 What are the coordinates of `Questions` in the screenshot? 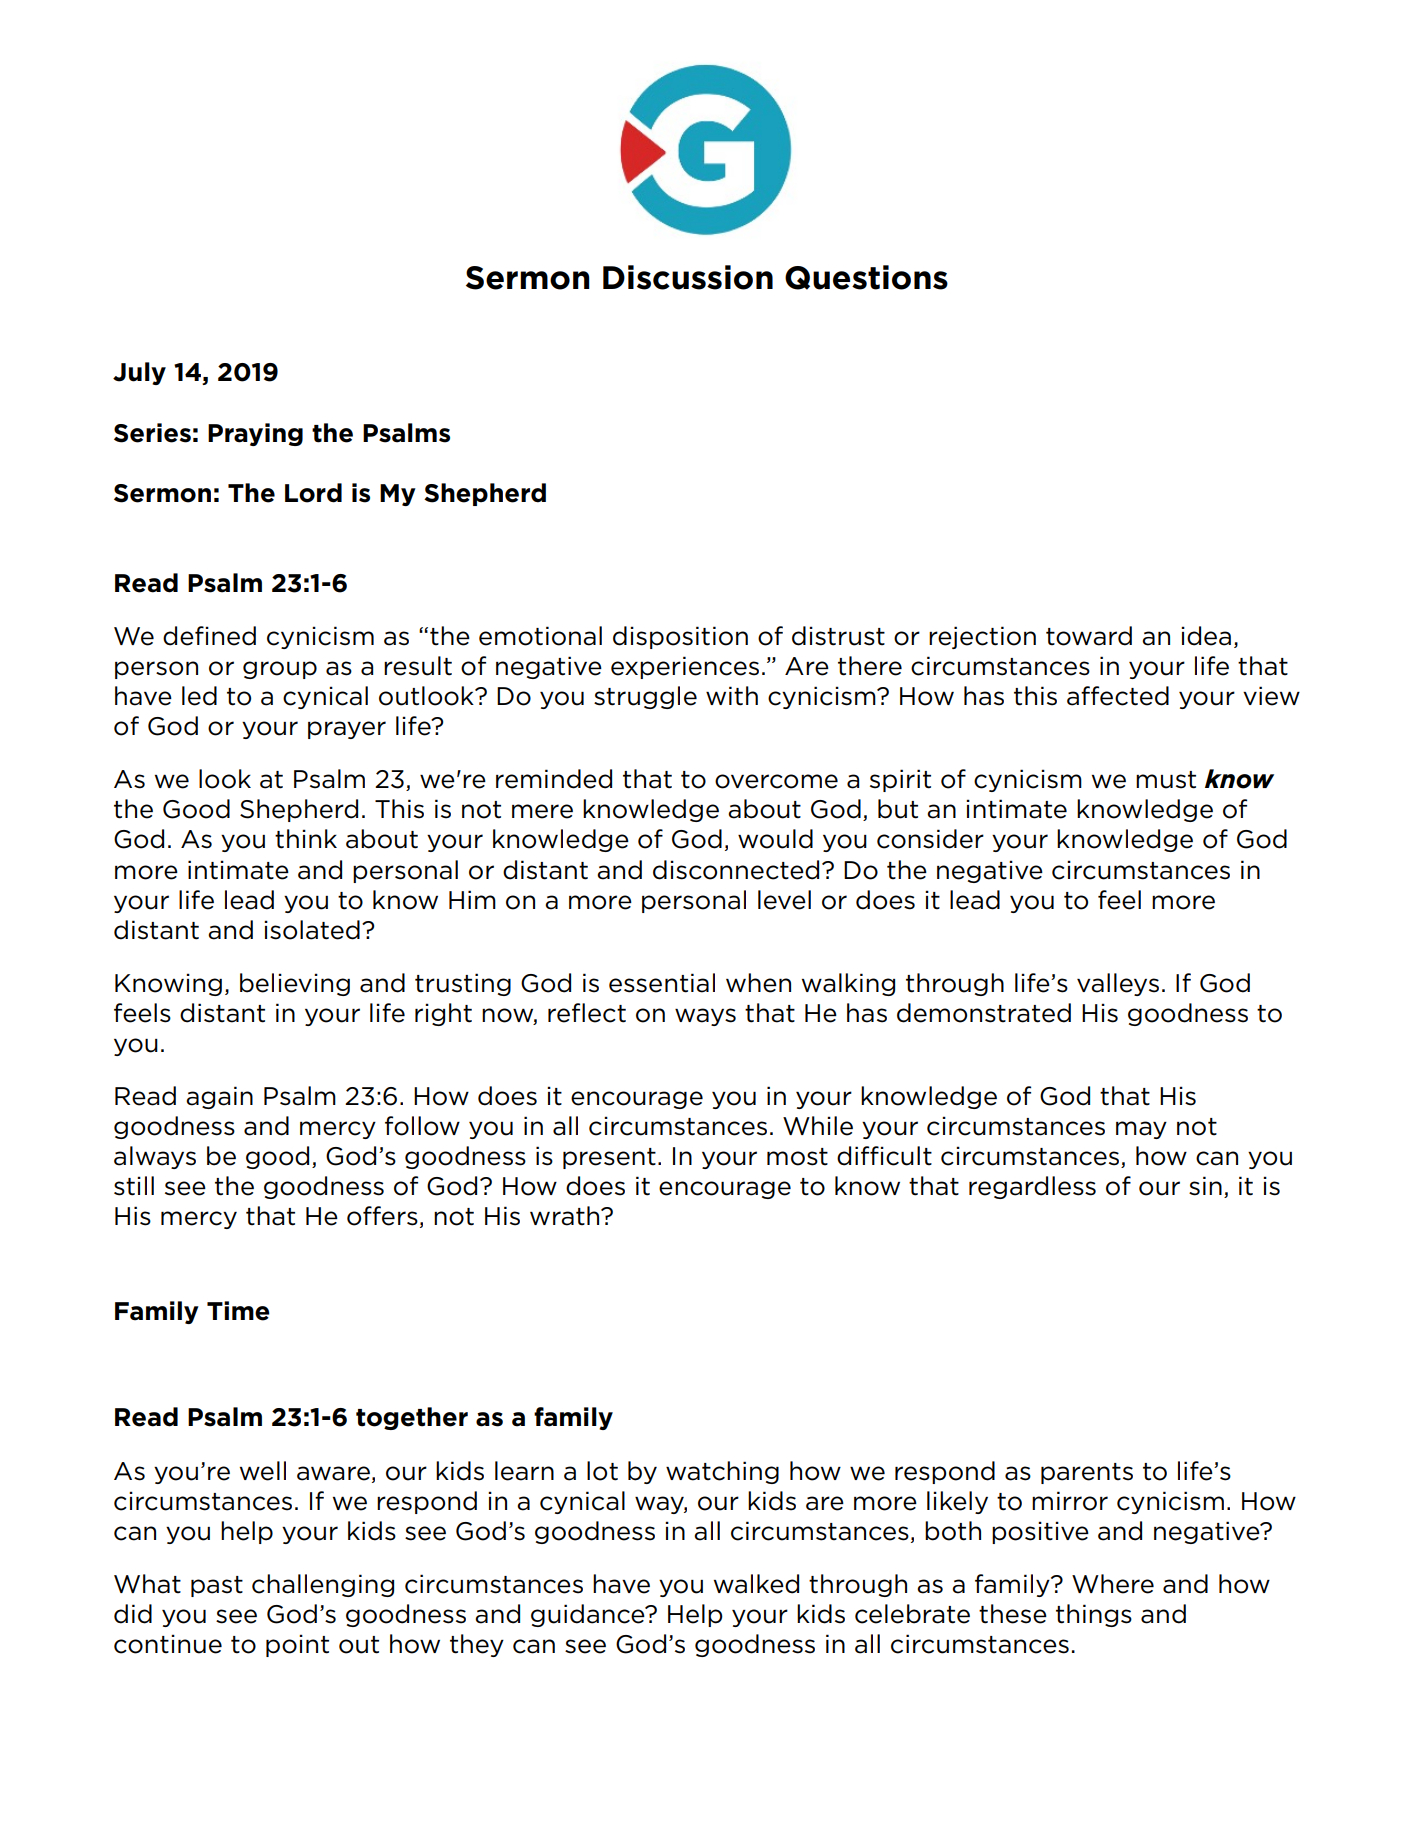 It's located at (866, 277).
